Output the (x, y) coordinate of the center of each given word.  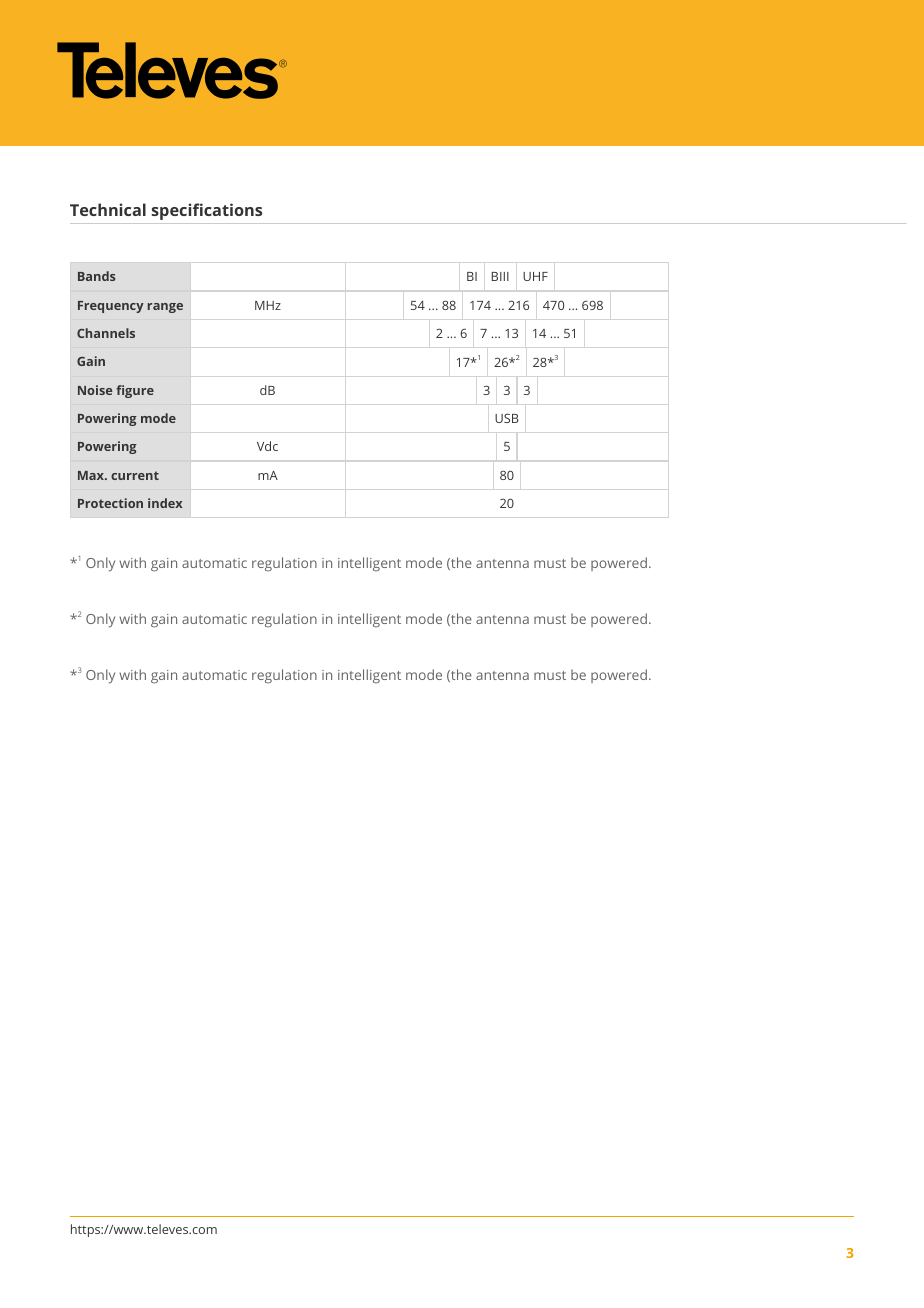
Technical (108, 209)
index (165, 503)
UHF (535, 276)
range (165, 308)
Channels (106, 333)
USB (507, 418)
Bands (97, 276)
